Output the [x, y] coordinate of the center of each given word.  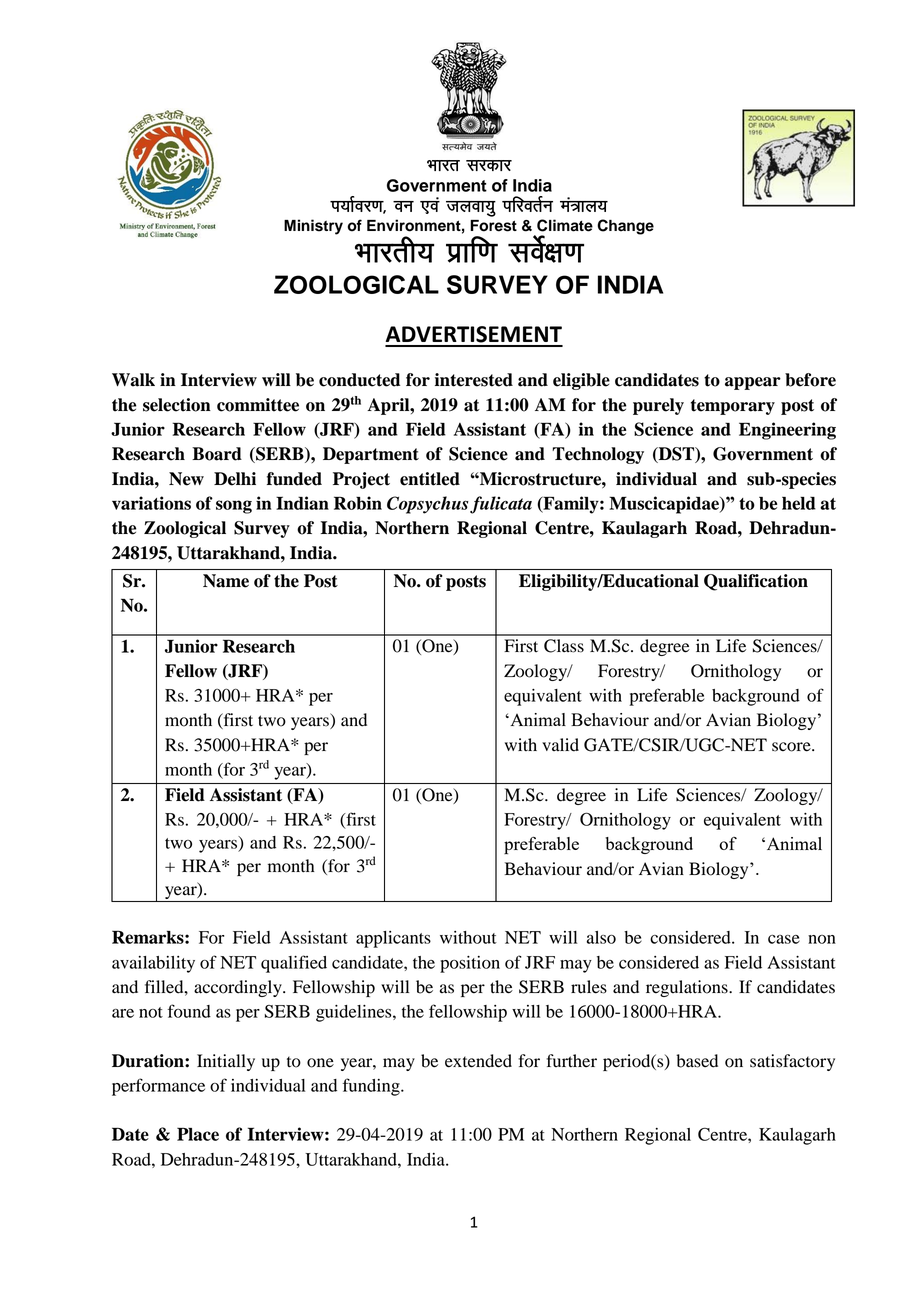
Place [198, 1134]
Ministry [313, 227]
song [234, 507]
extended [478, 1061]
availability [153, 964]
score [792, 747]
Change [625, 227]
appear [753, 383]
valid [560, 745]
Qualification [756, 582]
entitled [430, 479]
